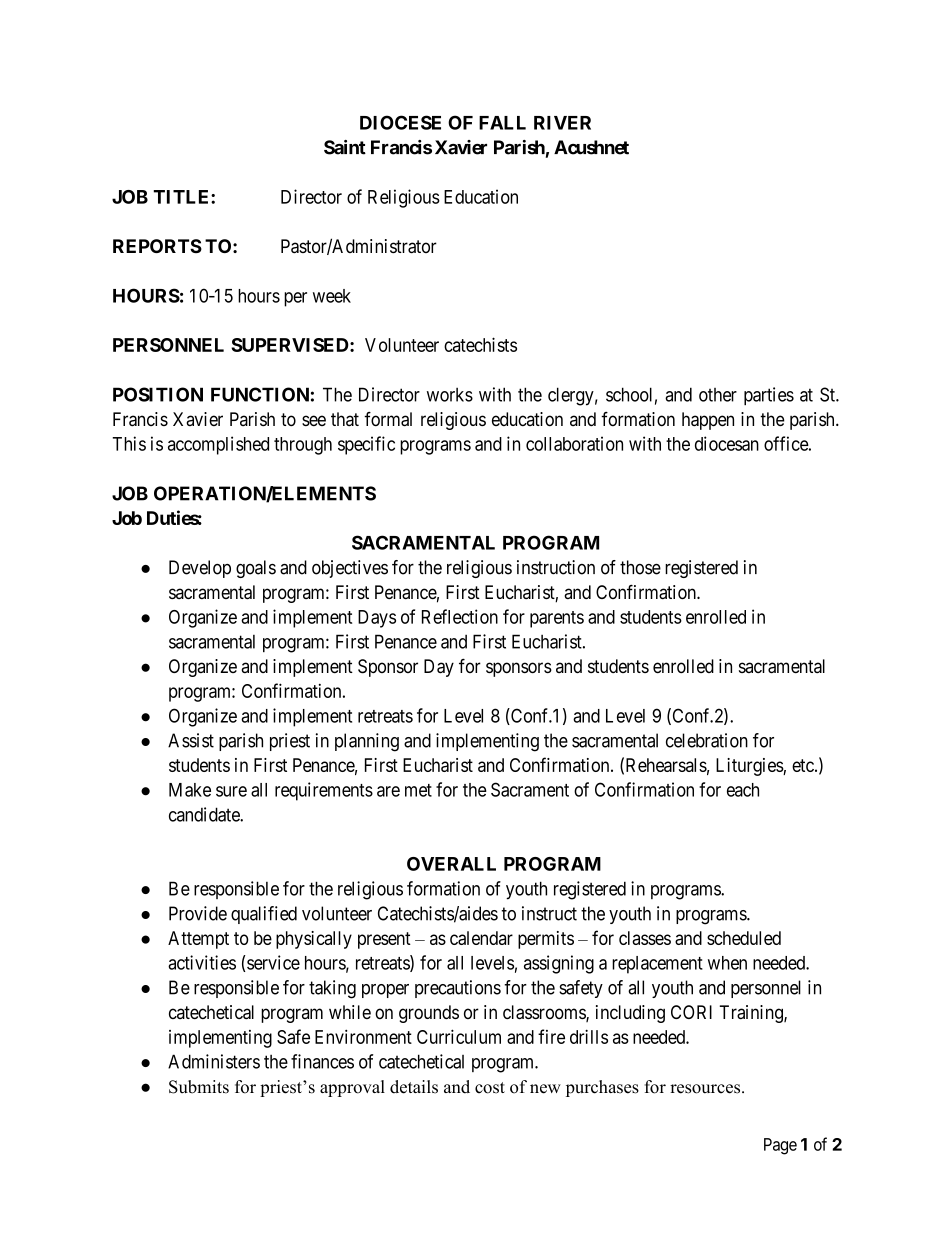  I want to click on accomplished, so click(218, 445).
